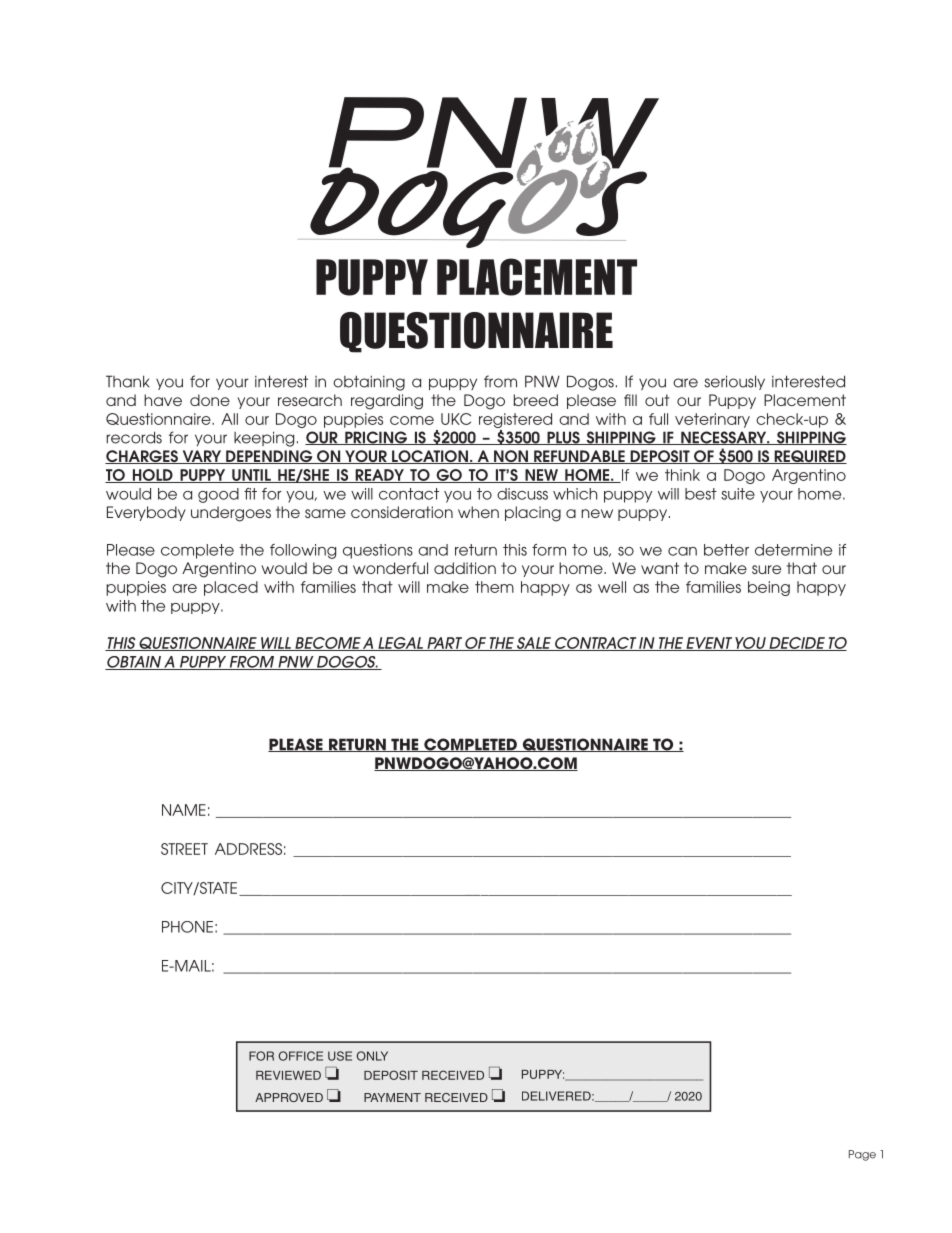 Image resolution: width=952 pixels, height=1233 pixels. Describe the element at coordinates (515, 420) in the document. I see `registered` at that location.
